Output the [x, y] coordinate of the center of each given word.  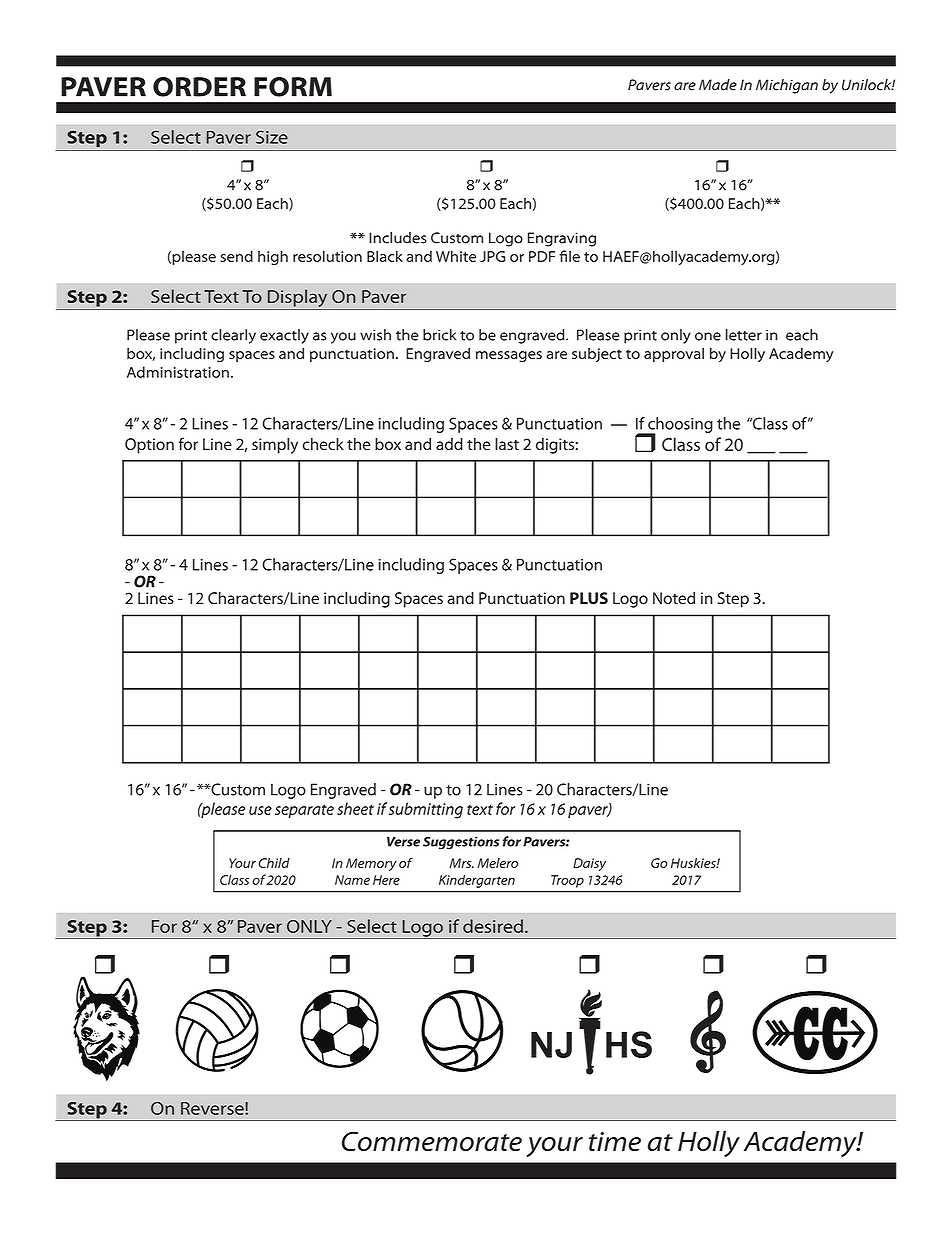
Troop [567, 881]
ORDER [199, 87]
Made [718, 85]
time [615, 1141]
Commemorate [432, 1141]
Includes [398, 238]
